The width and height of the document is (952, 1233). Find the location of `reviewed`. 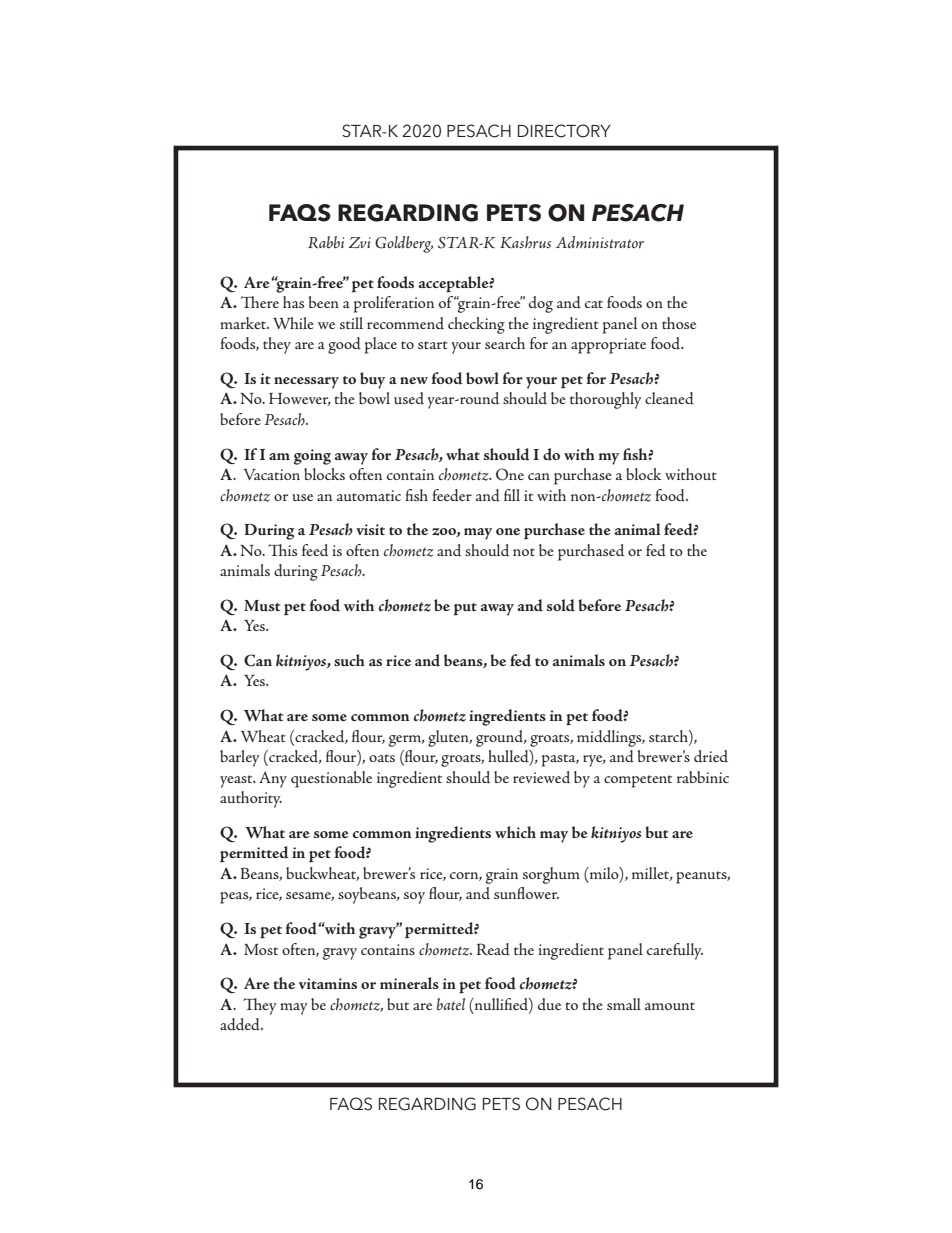

reviewed is located at coordinates (541, 777).
